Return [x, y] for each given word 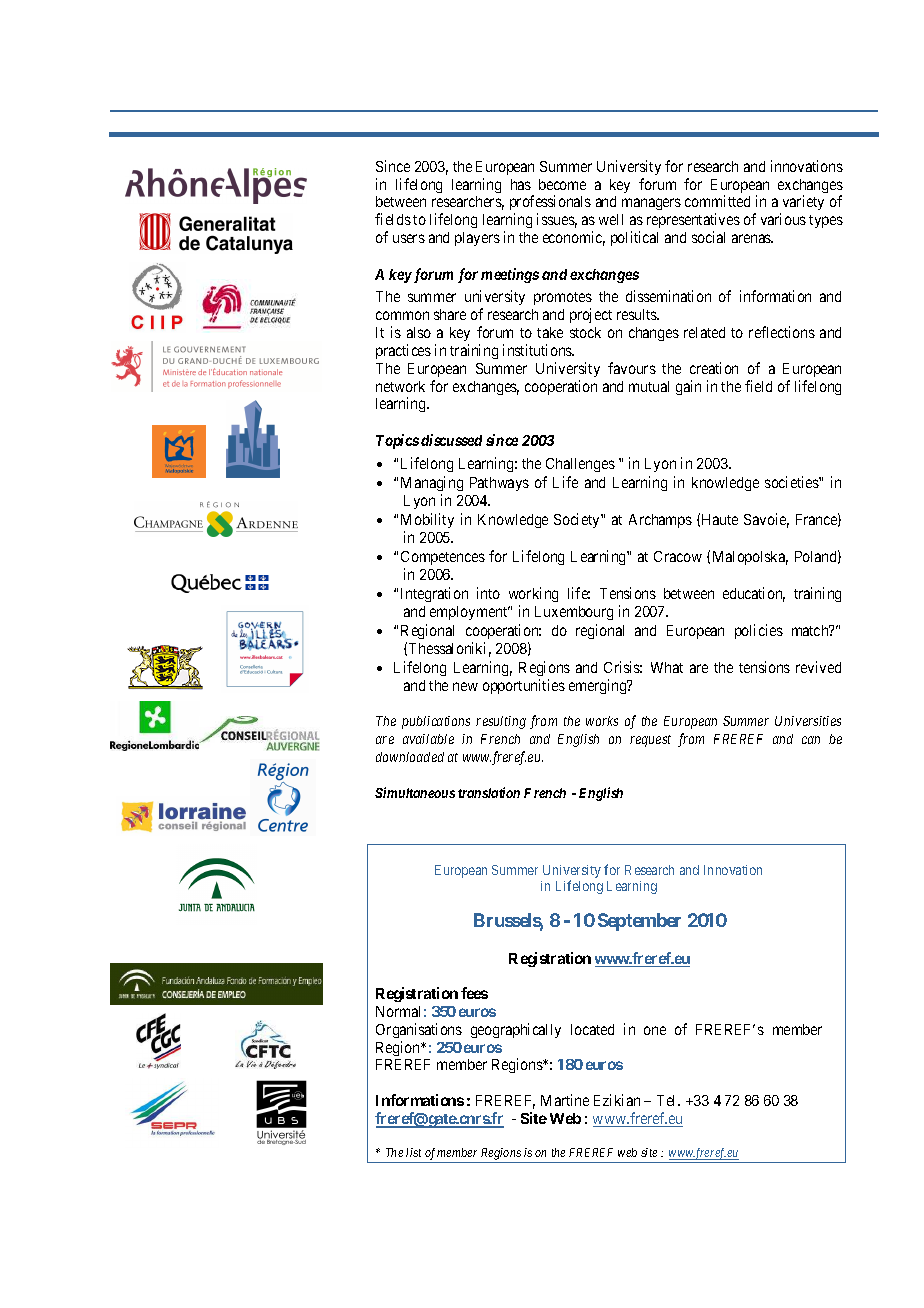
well [611, 219]
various [783, 219]
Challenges [580, 465]
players [477, 239]
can [811, 740]
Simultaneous [415, 792]
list [413, 1152]
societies [792, 482]
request [650, 741]
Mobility [427, 522]
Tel [668, 1100]
